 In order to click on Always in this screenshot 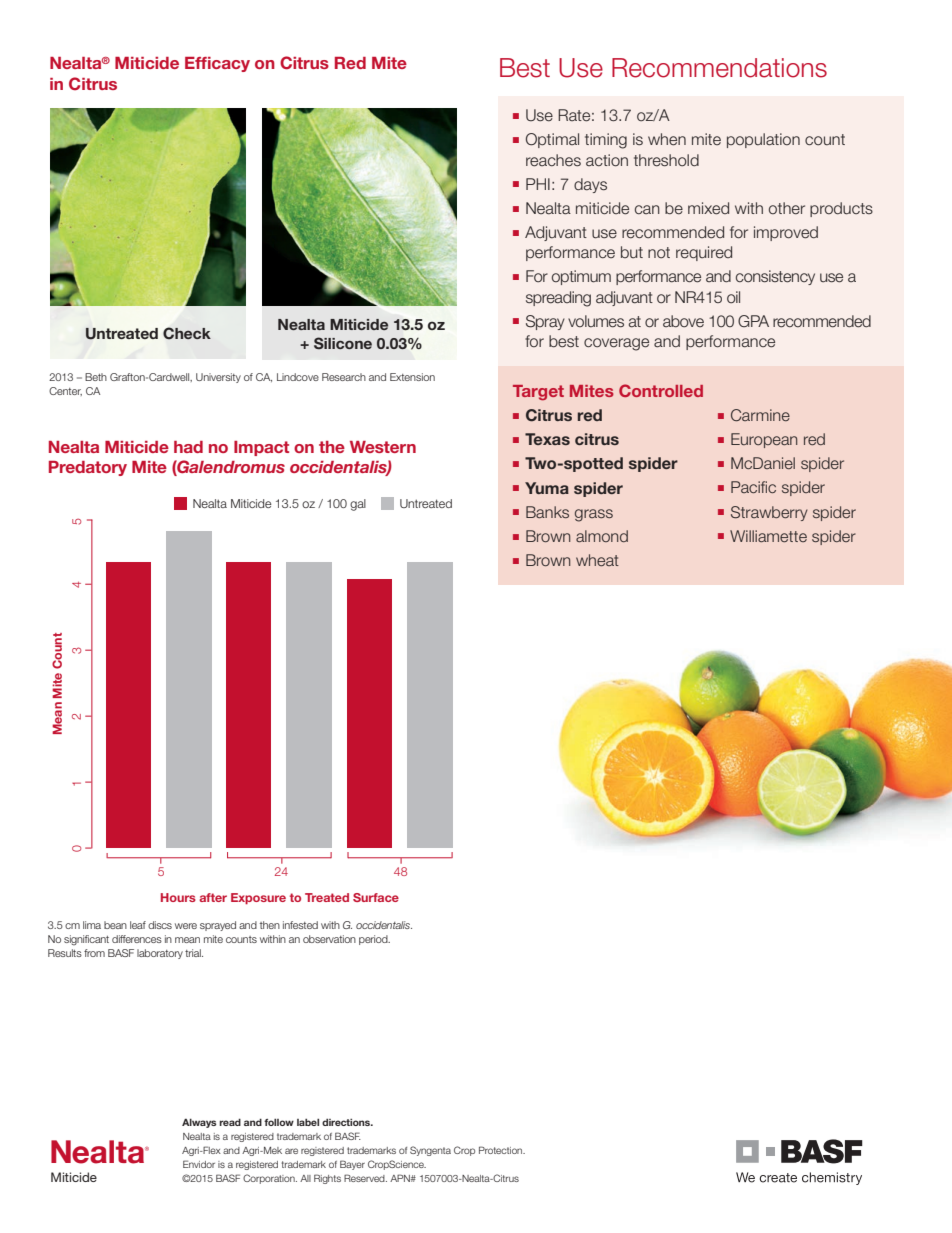, I will do `click(199, 1123)`.
